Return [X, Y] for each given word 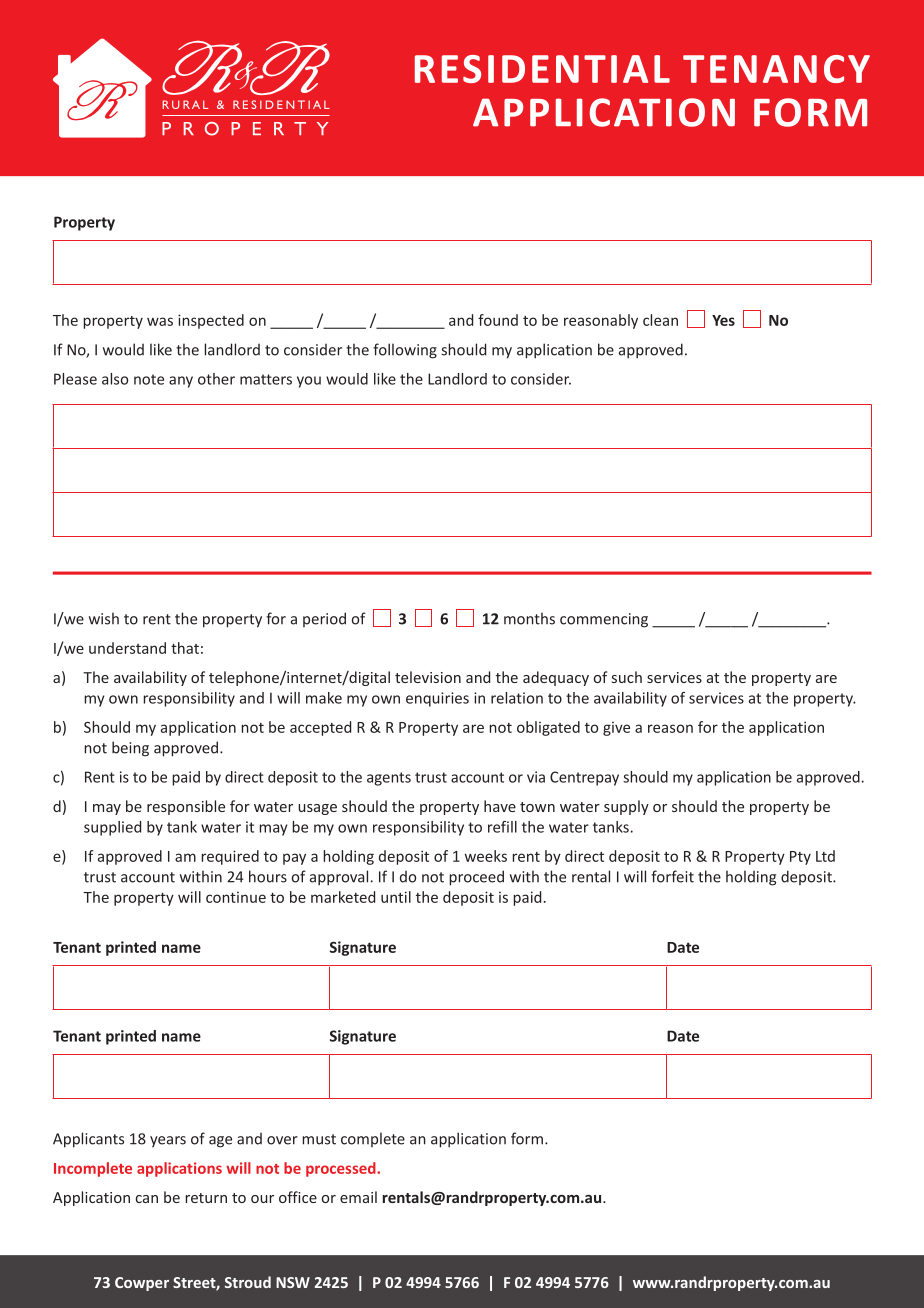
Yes [723, 320]
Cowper [142, 1284]
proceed [476, 878]
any [181, 382]
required [230, 857]
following [405, 351]
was [160, 321]
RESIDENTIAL [542, 69]
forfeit [672, 876]
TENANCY [776, 69]
